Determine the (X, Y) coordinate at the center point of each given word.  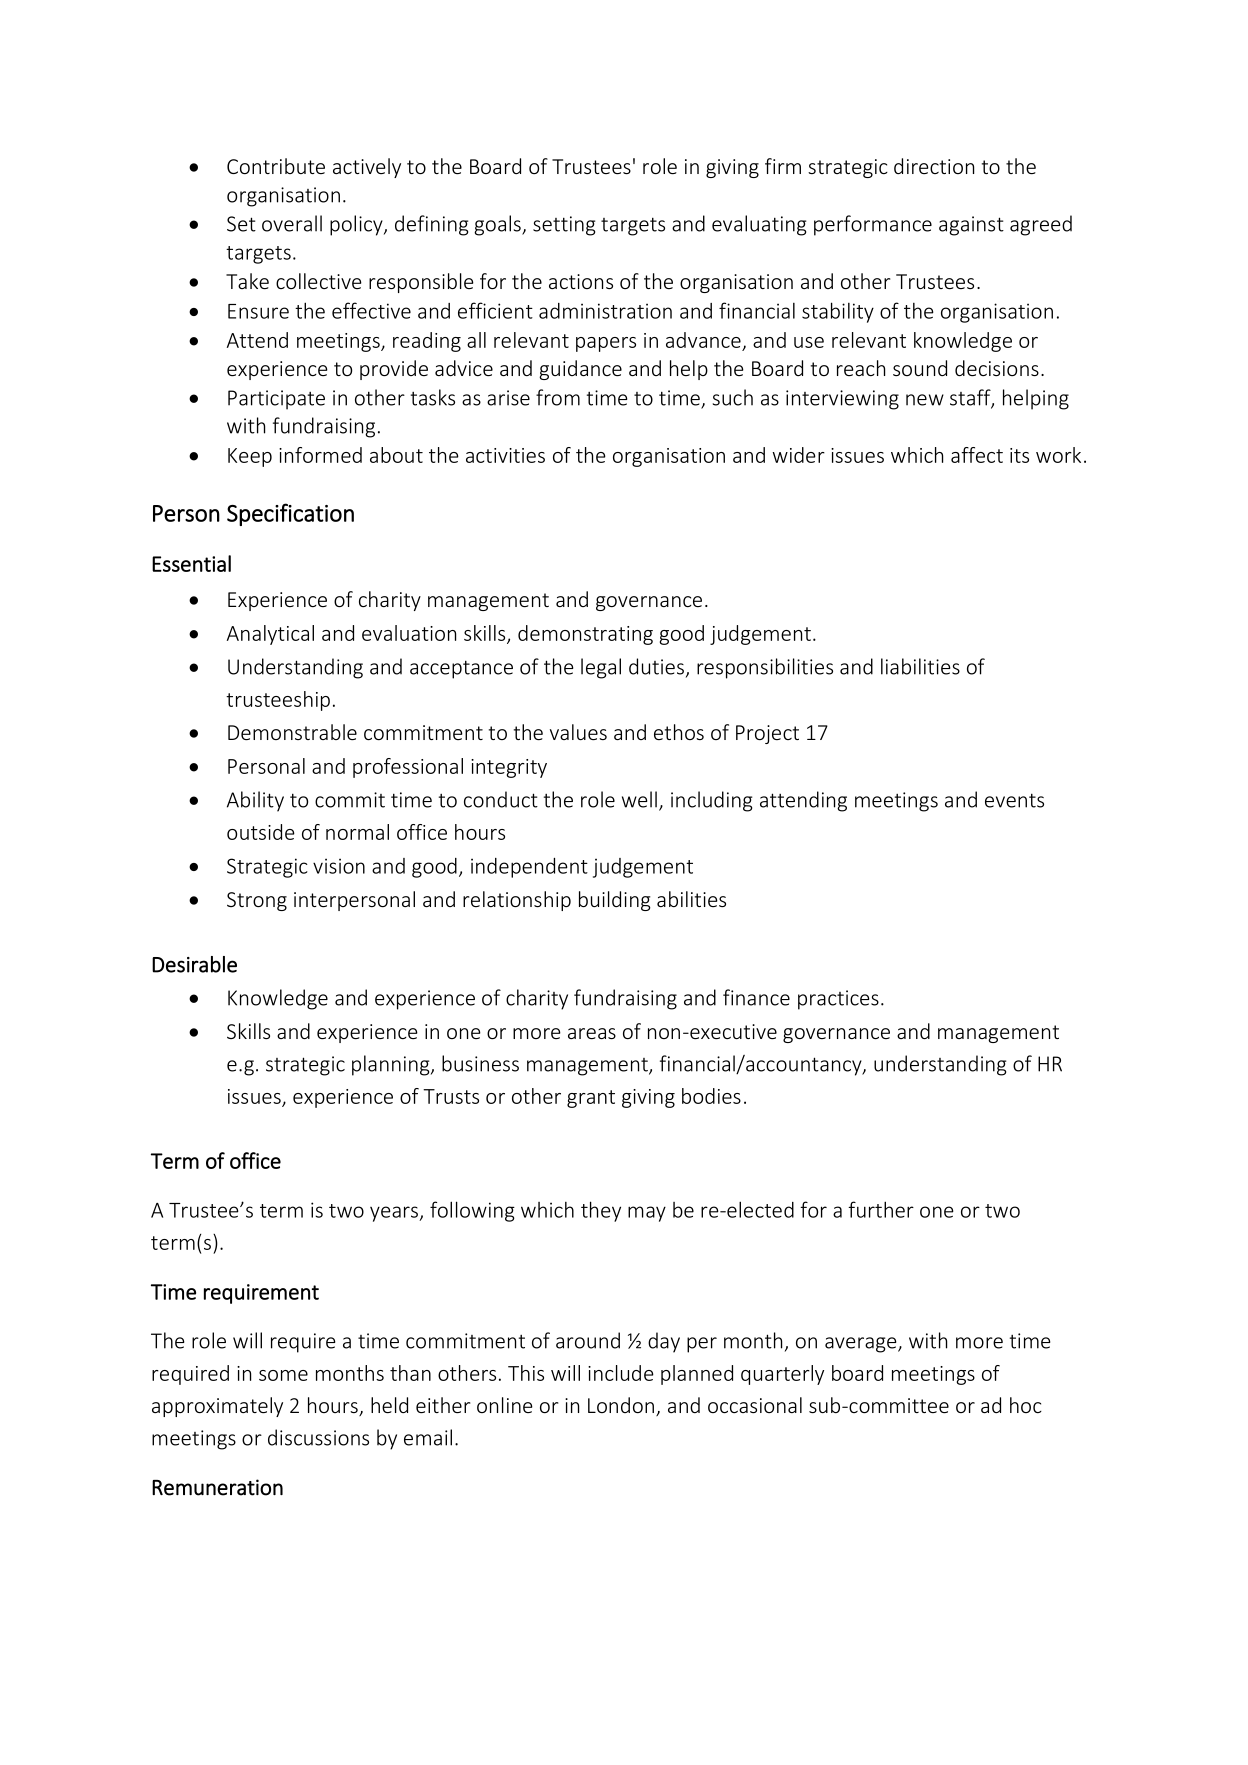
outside (261, 832)
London (621, 1405)
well (639, 799)
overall (292, 223)
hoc (1026, 1405)
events (1014, 800)
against (971, 226)
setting (564, 226)
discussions (318, 1437)
